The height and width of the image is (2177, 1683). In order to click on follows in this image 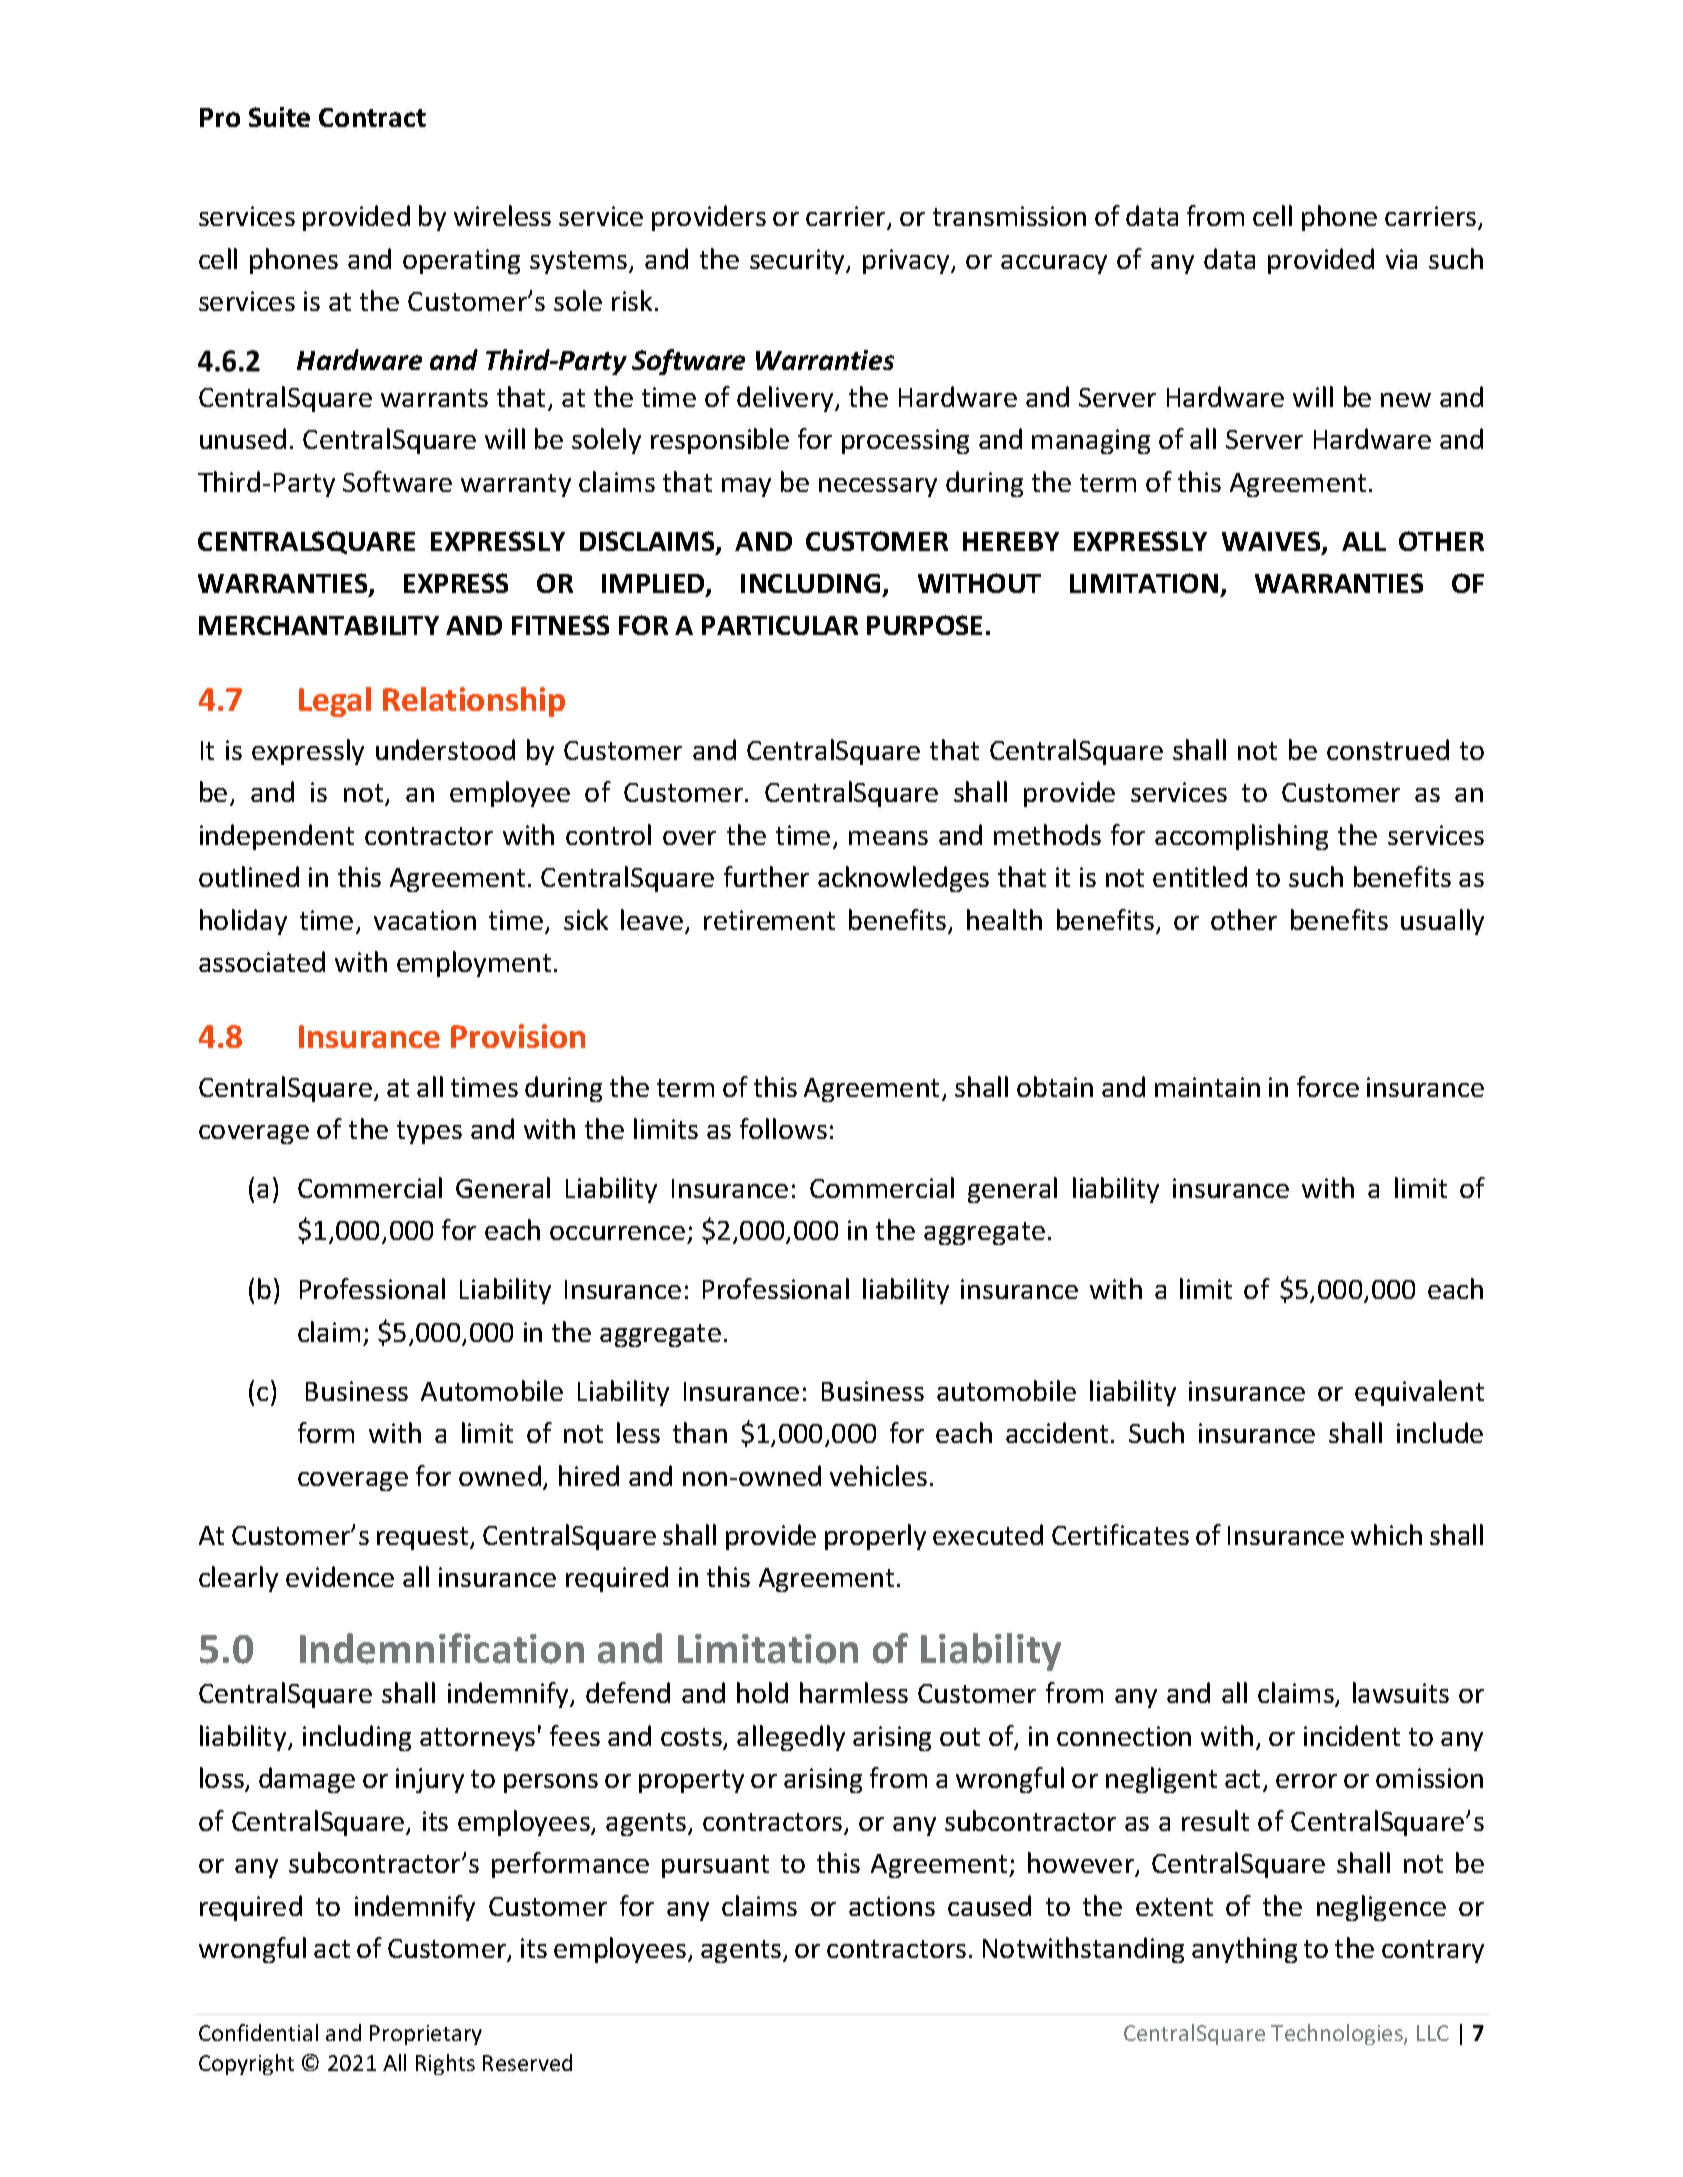, I will do `click(783, 1128)`.
